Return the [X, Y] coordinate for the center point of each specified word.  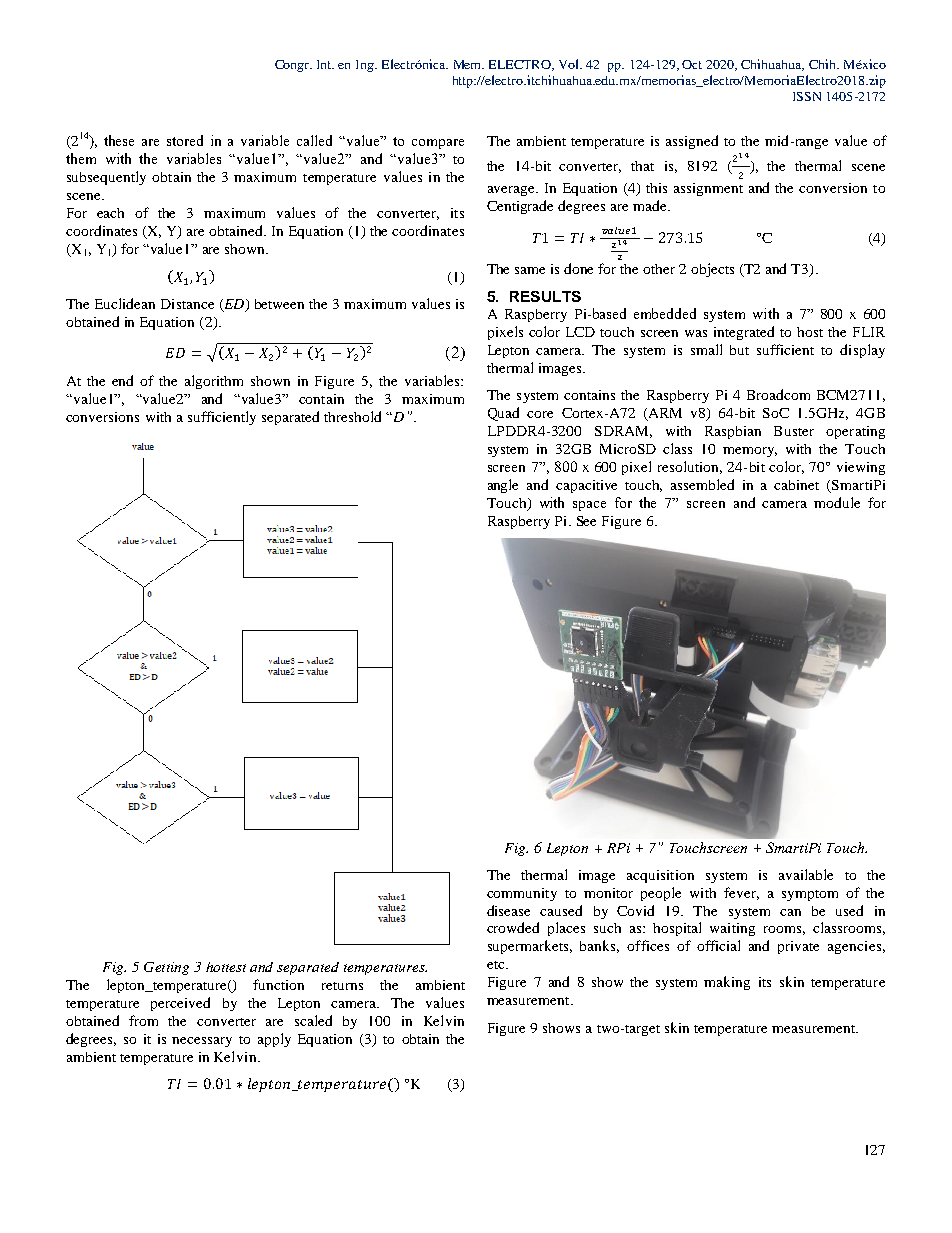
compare [438, 144]
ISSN [807, 96]
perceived [180, 1004]
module [837, 502]
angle [503, 486]
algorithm [214, 382]
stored [185, 140]
